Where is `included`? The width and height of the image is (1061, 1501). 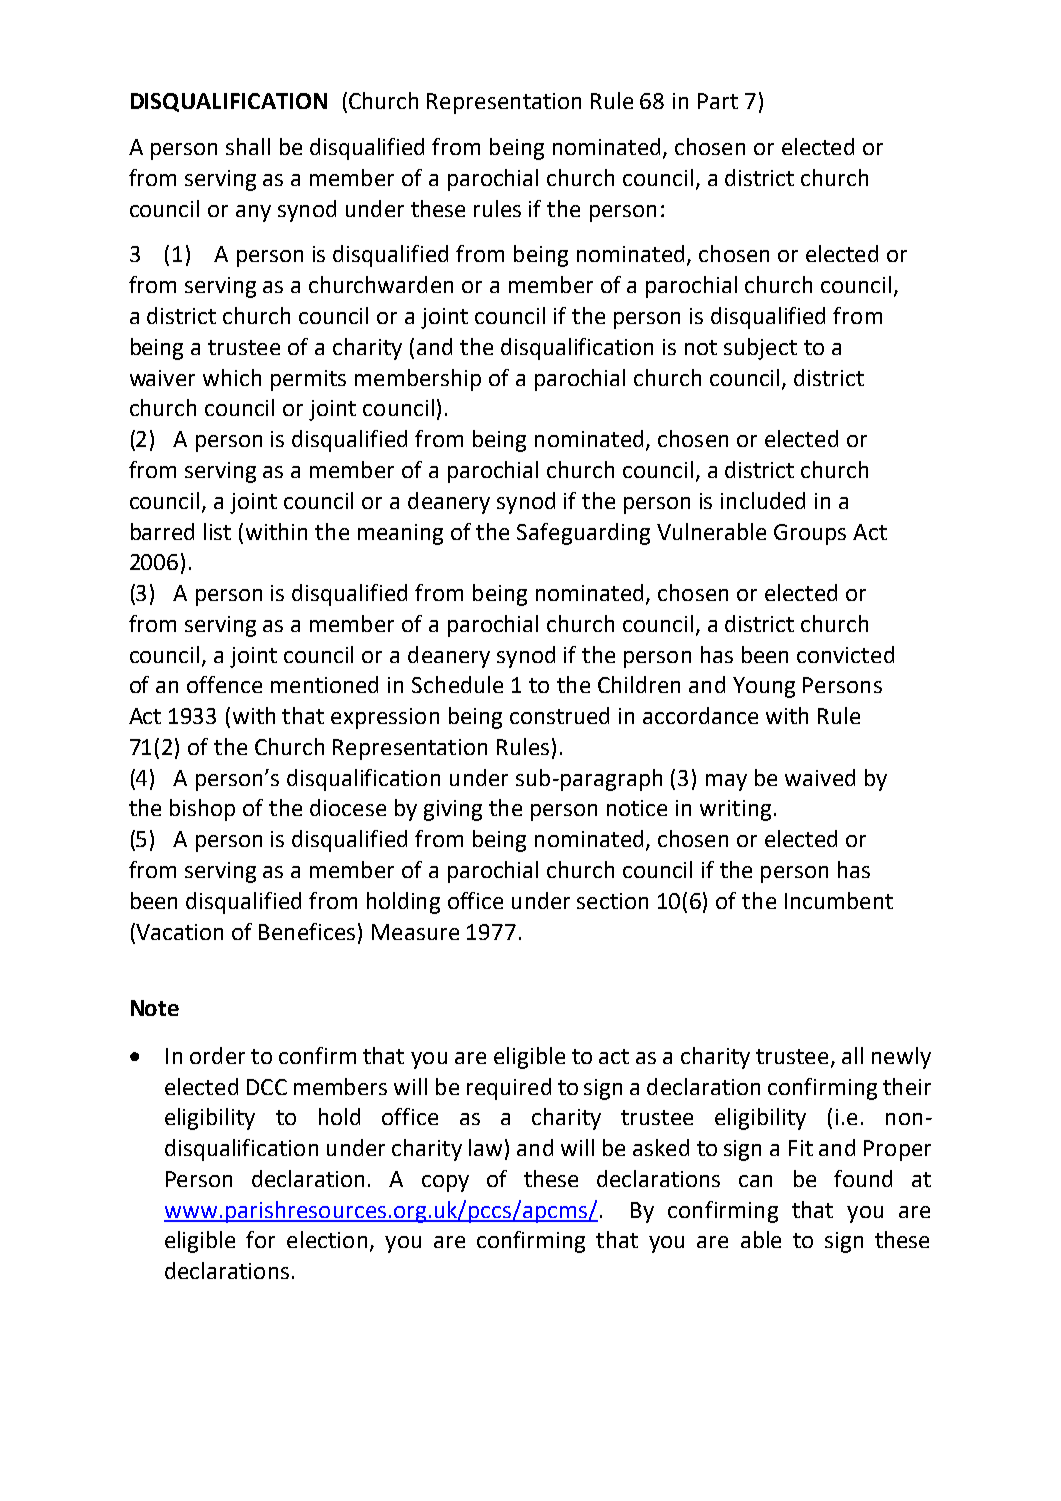 included is located at coordinates (763, 500).
